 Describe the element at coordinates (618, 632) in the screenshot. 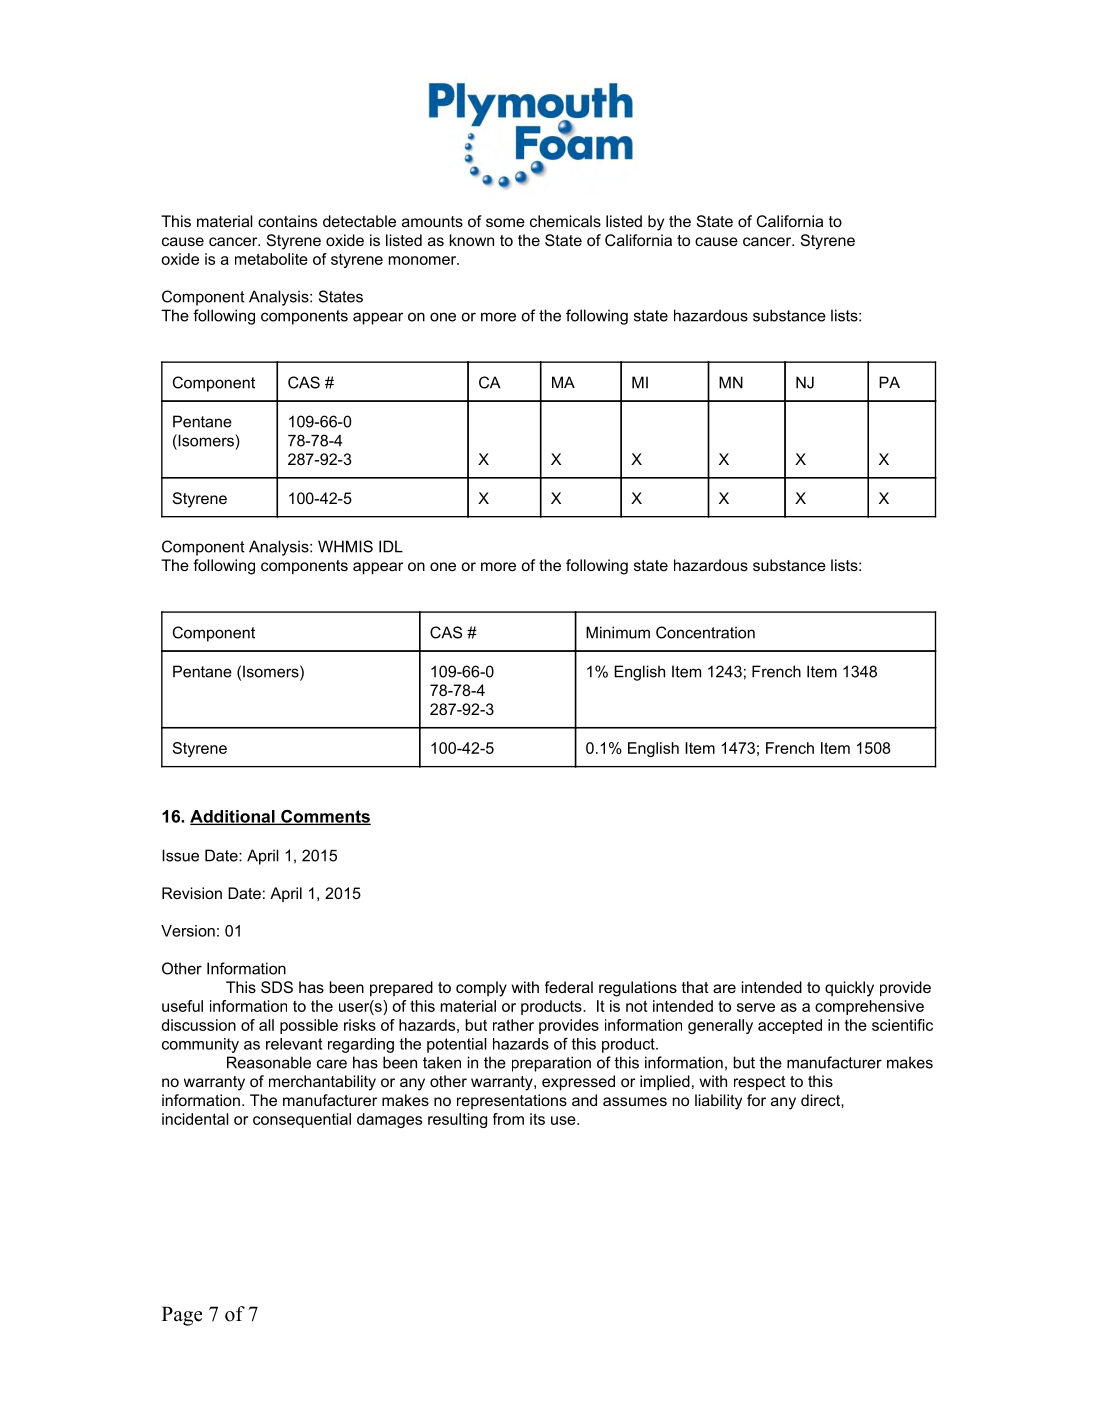

I see `Minimum` at that location.
